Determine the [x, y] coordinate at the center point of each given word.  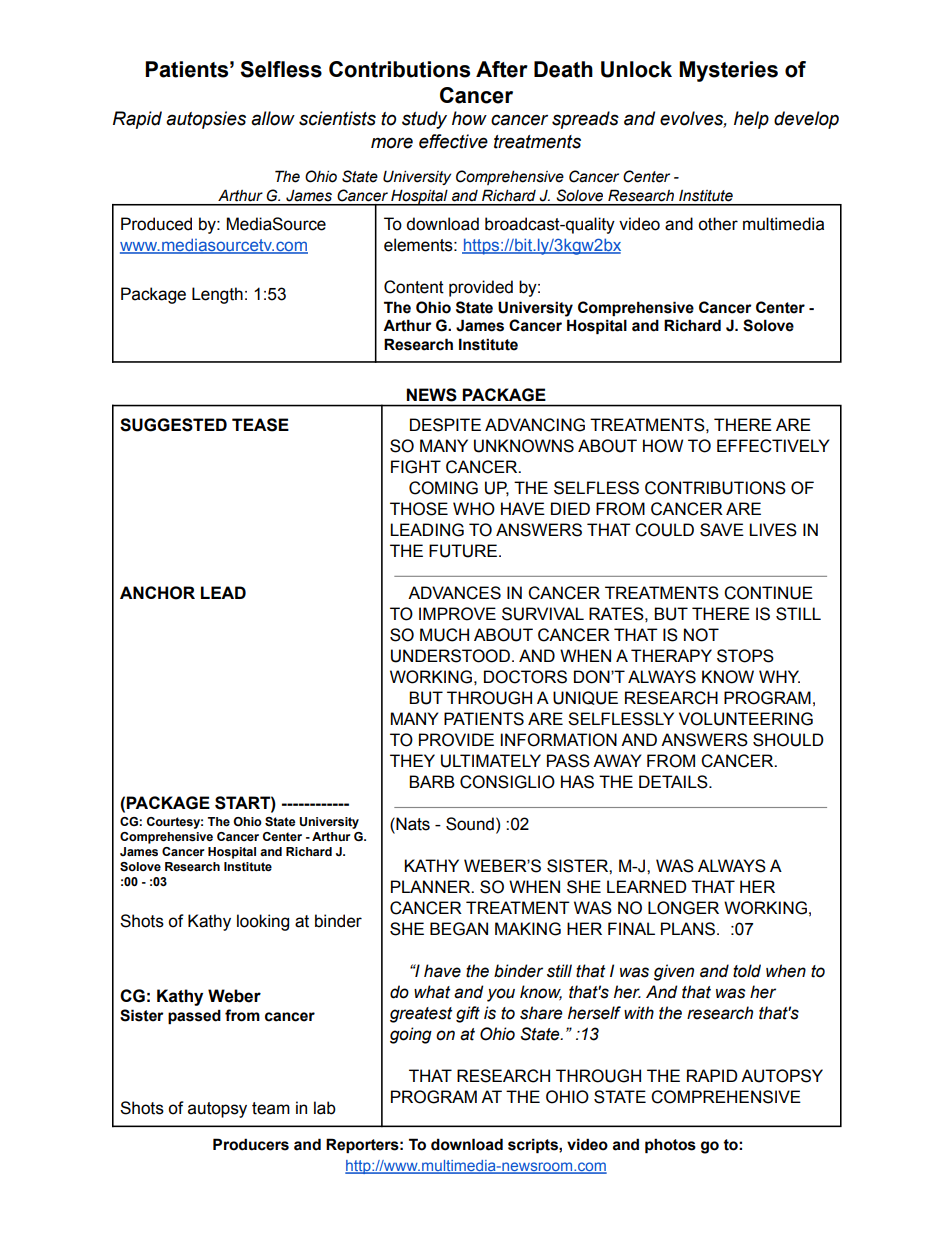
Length [217, 295]
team [271, 1108]
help [751, 120]
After [502, 69]
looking [263, 922]
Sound [470, 824]
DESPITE [445, 425]
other [718, 224]
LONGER [683, 908]
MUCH [444, 635]
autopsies [206, 120]
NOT [701, 635]
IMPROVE [457, 614]
